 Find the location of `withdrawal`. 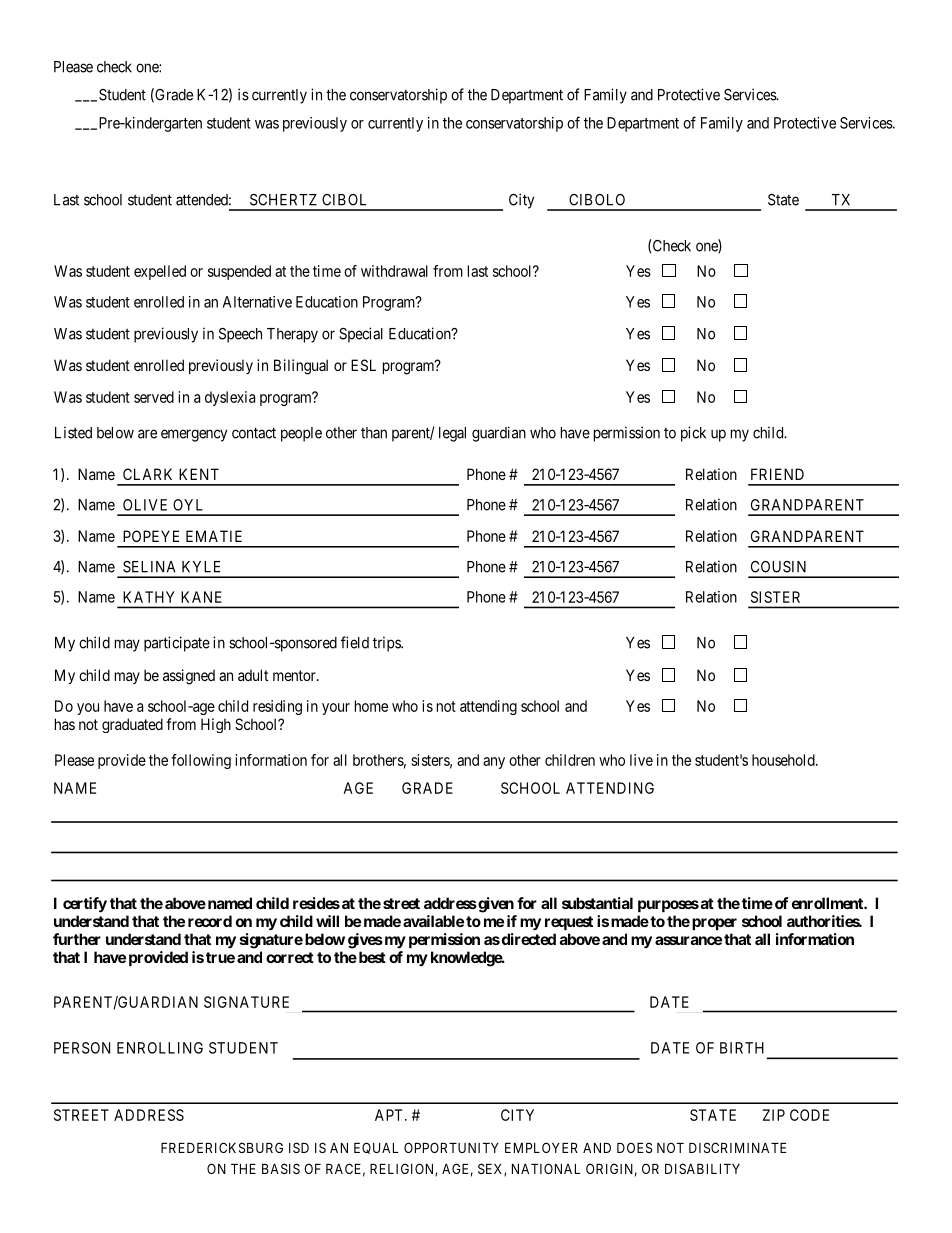

withdrawal is located at coordinates (394, 271).
